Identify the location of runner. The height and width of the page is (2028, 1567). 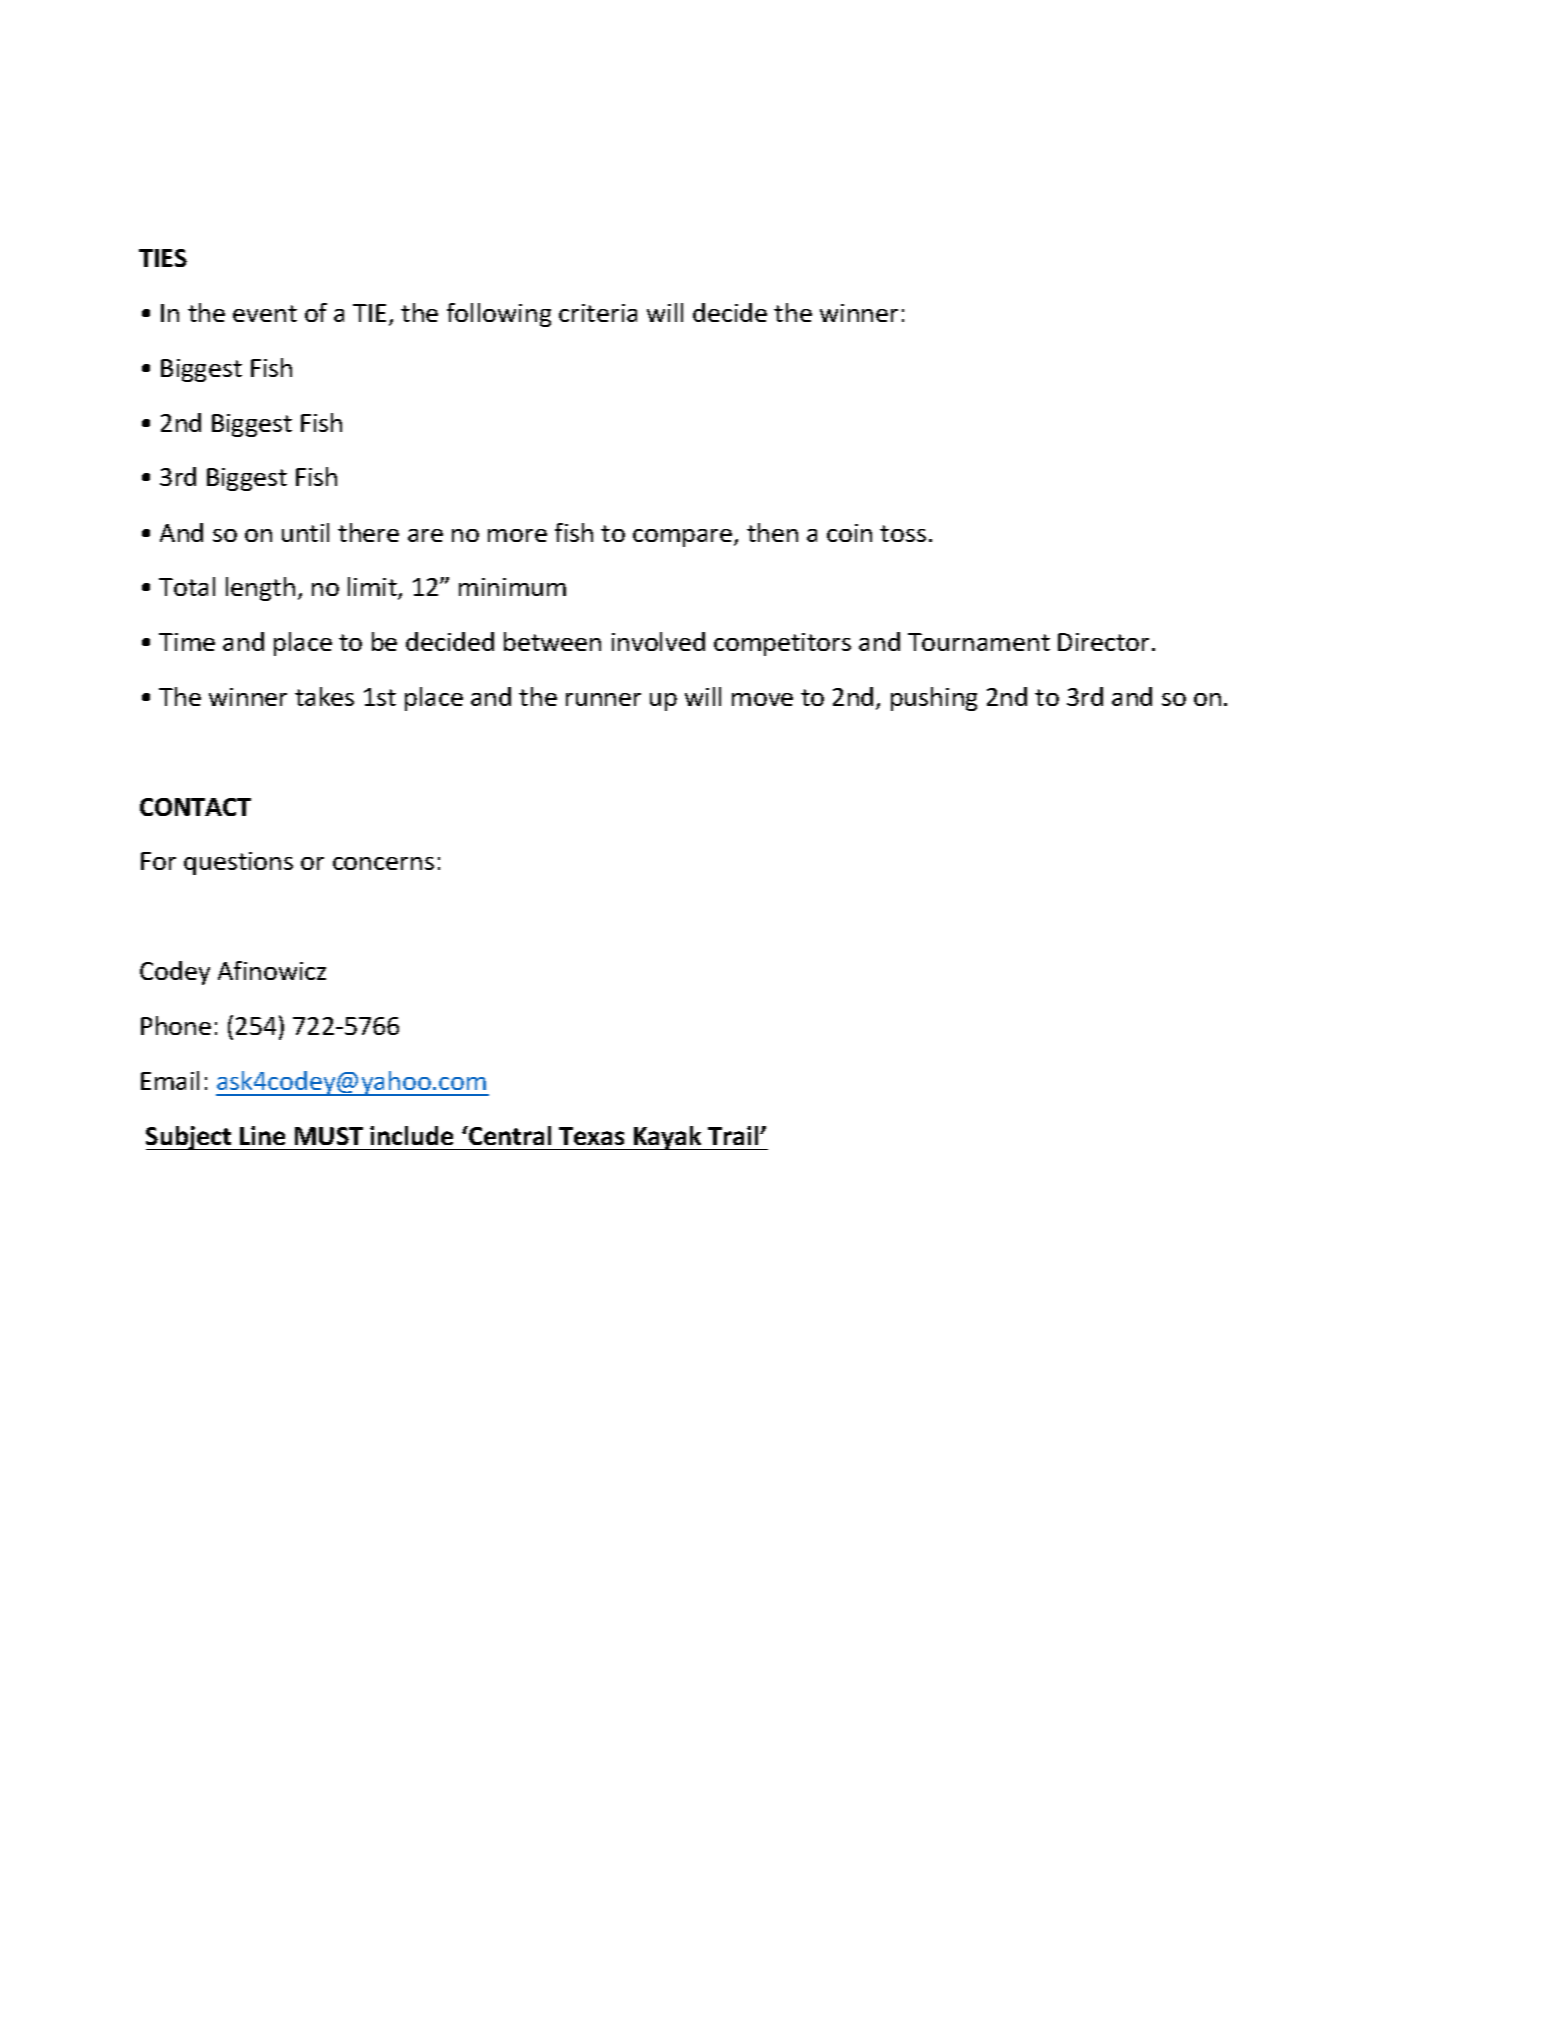
(603, 699).
